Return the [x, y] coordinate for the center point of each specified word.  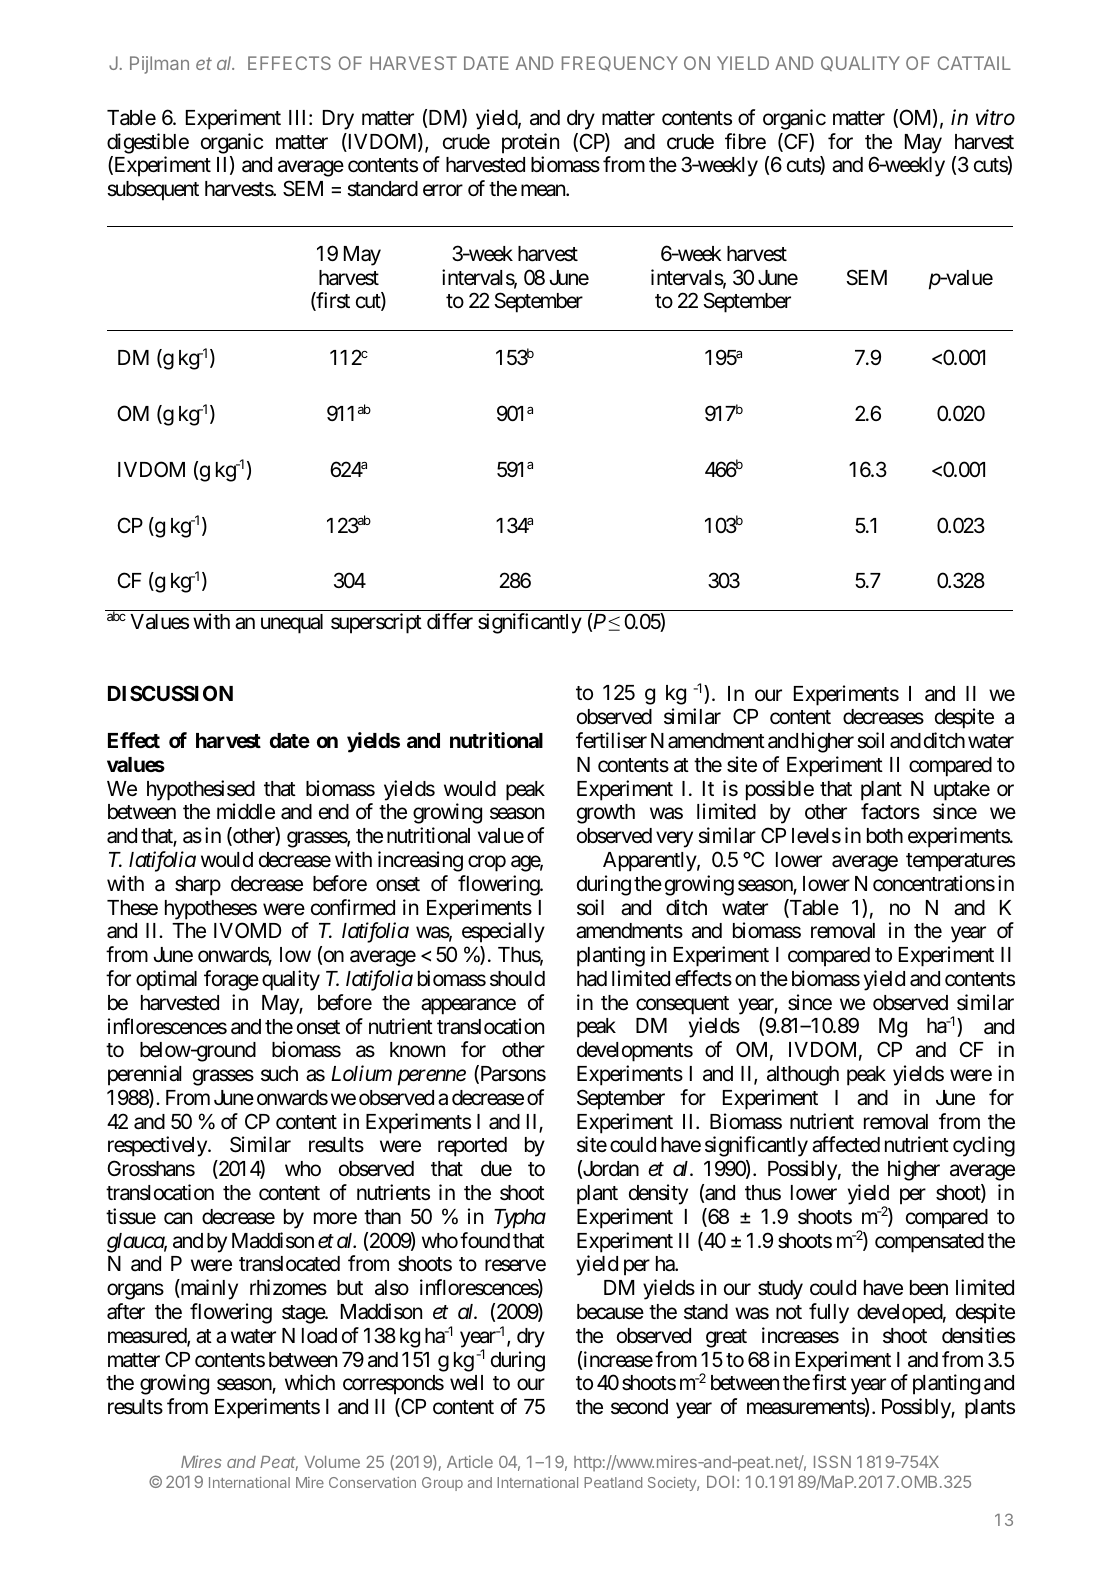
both [885, 835]
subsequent [153, 191]
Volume [332, 1462]
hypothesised [201, 790]
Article [470, 1461]
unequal [292, 624]
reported [472, 1147]
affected [846, 1144]
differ [450, 621]
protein [530, 143]
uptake [962, 791]
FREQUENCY [620, 63]
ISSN [832, 1461]
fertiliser [611, 740]
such [279, 1074]
